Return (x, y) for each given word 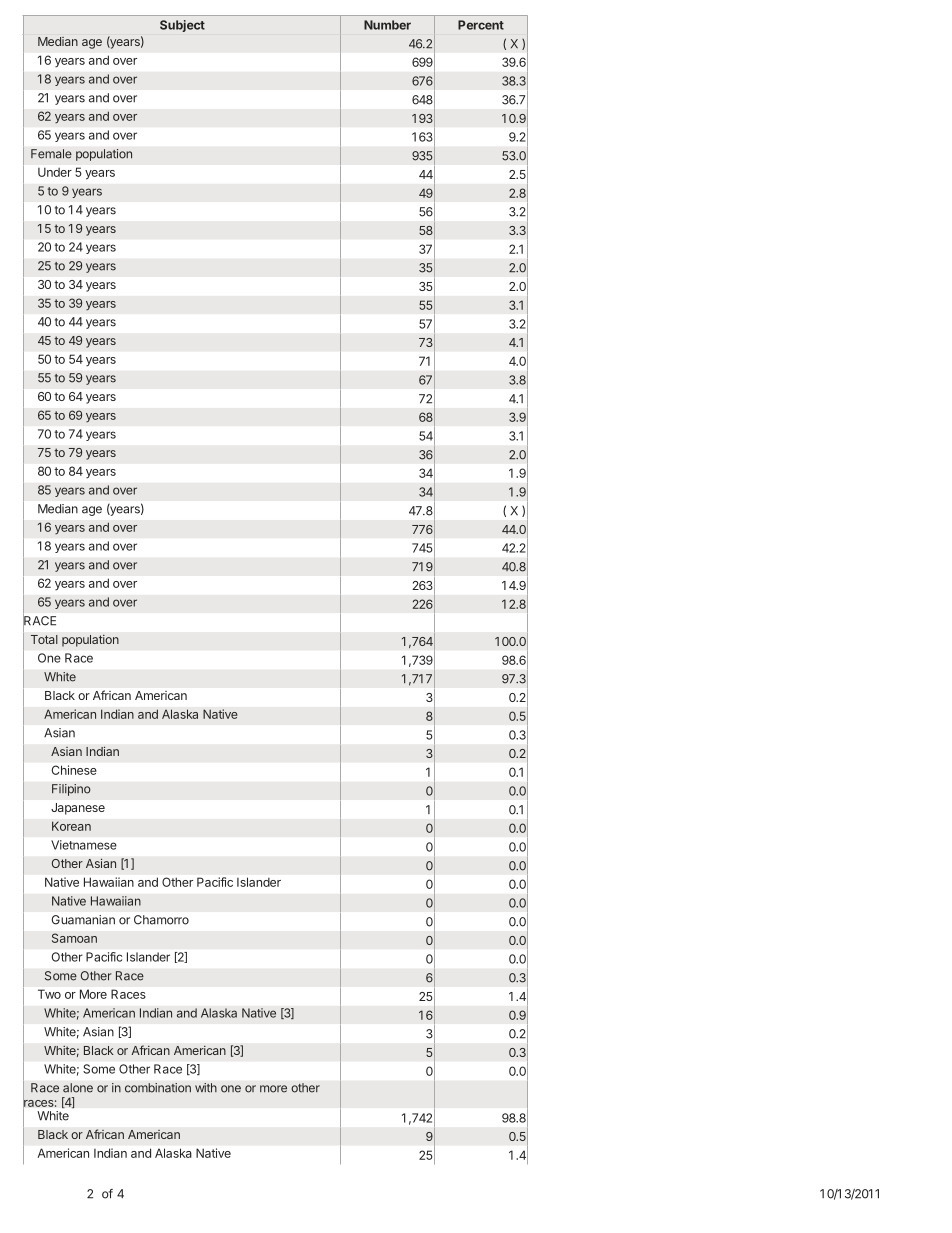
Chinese (74, 770)
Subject (182, 26)
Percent (481, 25)
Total (44, 639)
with (206, 1088)
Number (387, 25)
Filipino (71, 790)
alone (78, 1088)
